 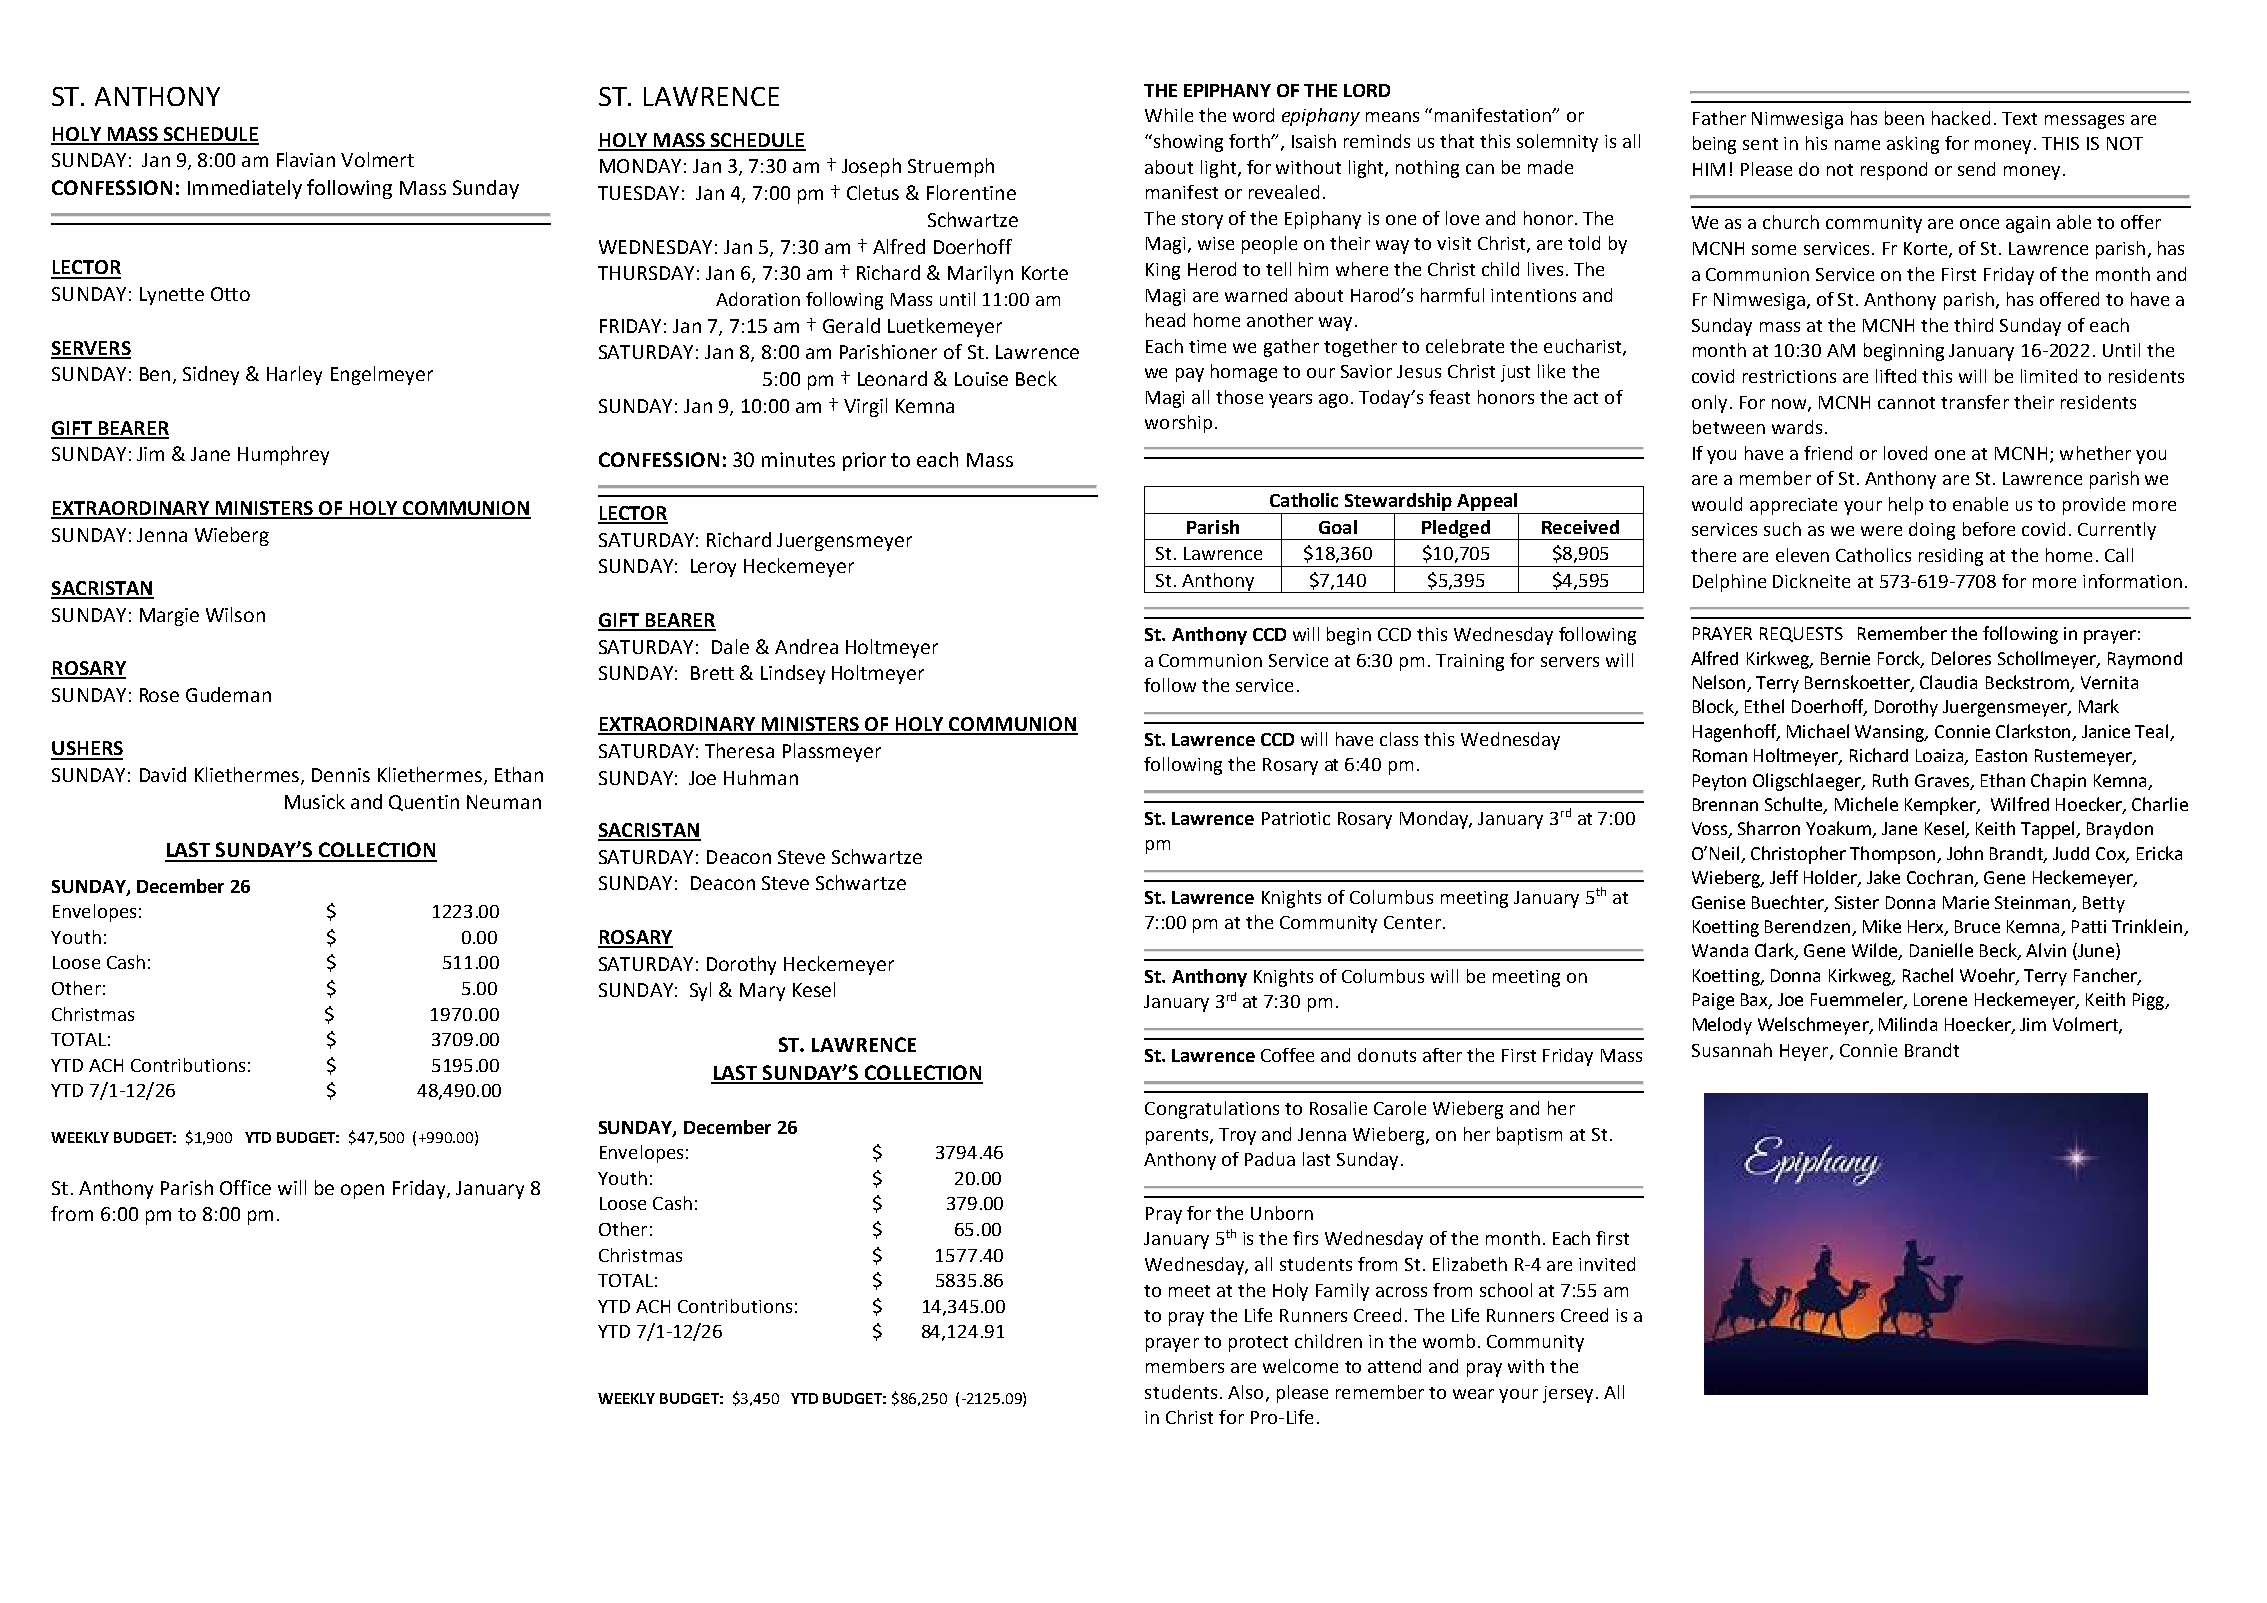 I want to click on Immediately, so click(x=245, y=189).
